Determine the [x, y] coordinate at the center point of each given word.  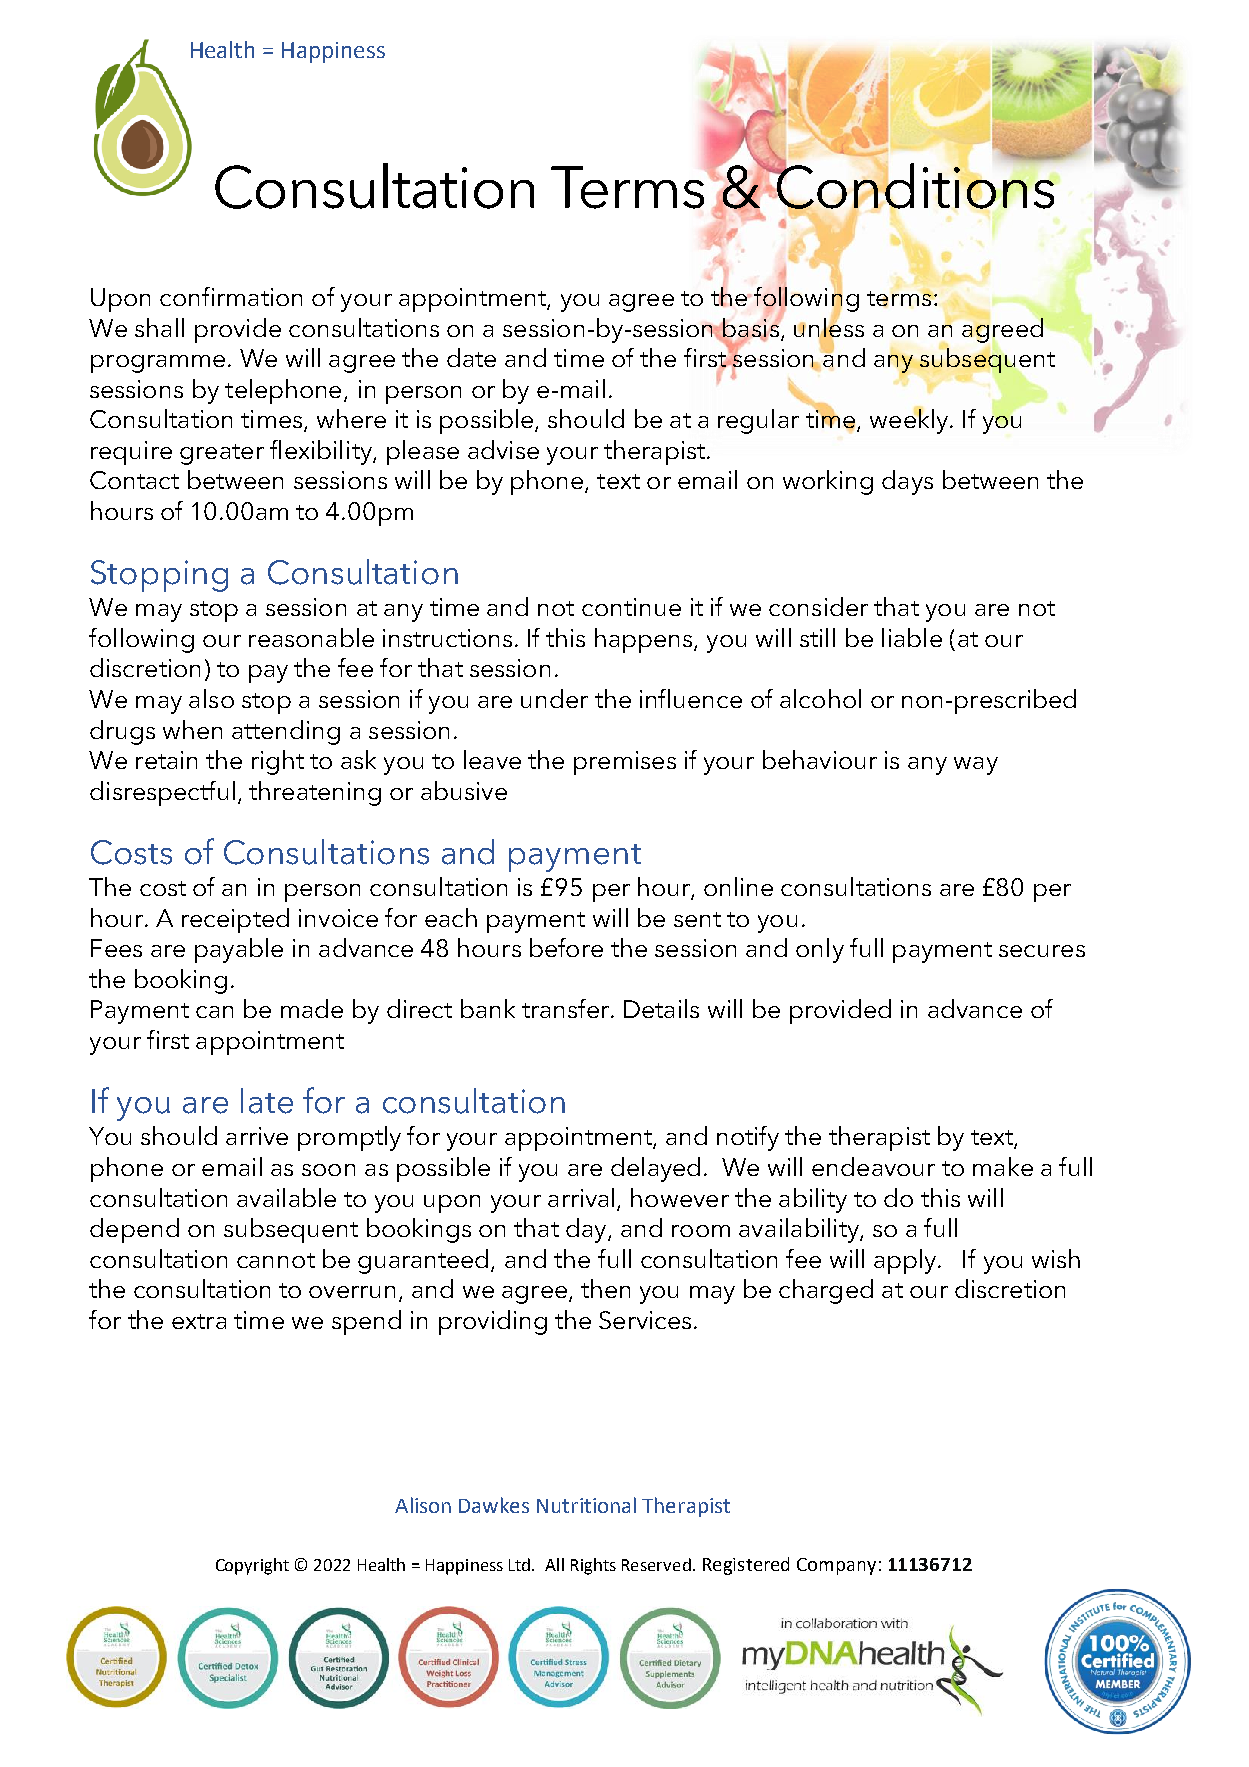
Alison [423, 1505]
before [566, 947]
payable [239, 950]
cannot [276, 1260]
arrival [581, 1197]
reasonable [311, 637]
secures [1042, 951]
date [471, 357]
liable [912, 637]
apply [906, 1261]
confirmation [231, 296]
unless [829, 327]
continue [631, 607]
